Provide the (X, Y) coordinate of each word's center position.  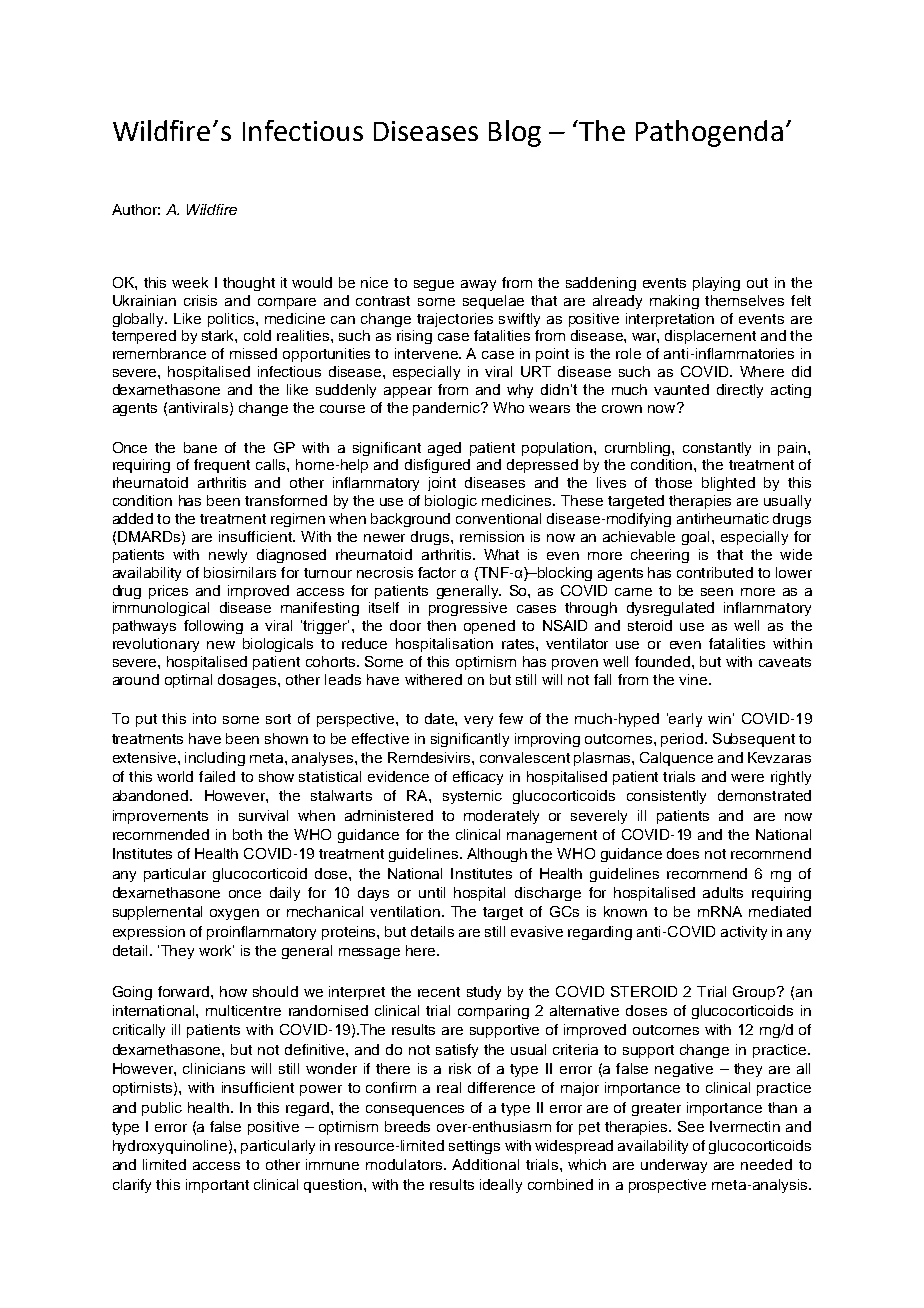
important (217, 1186)
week (190, 282)
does (683, 853)
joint (442, 484)
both (247, 834)
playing (716, 284)
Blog (515, 133)
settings (474, 1147)
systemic (472, 797)
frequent (222, 466)
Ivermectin (745, 1126)
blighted (728, 484)
